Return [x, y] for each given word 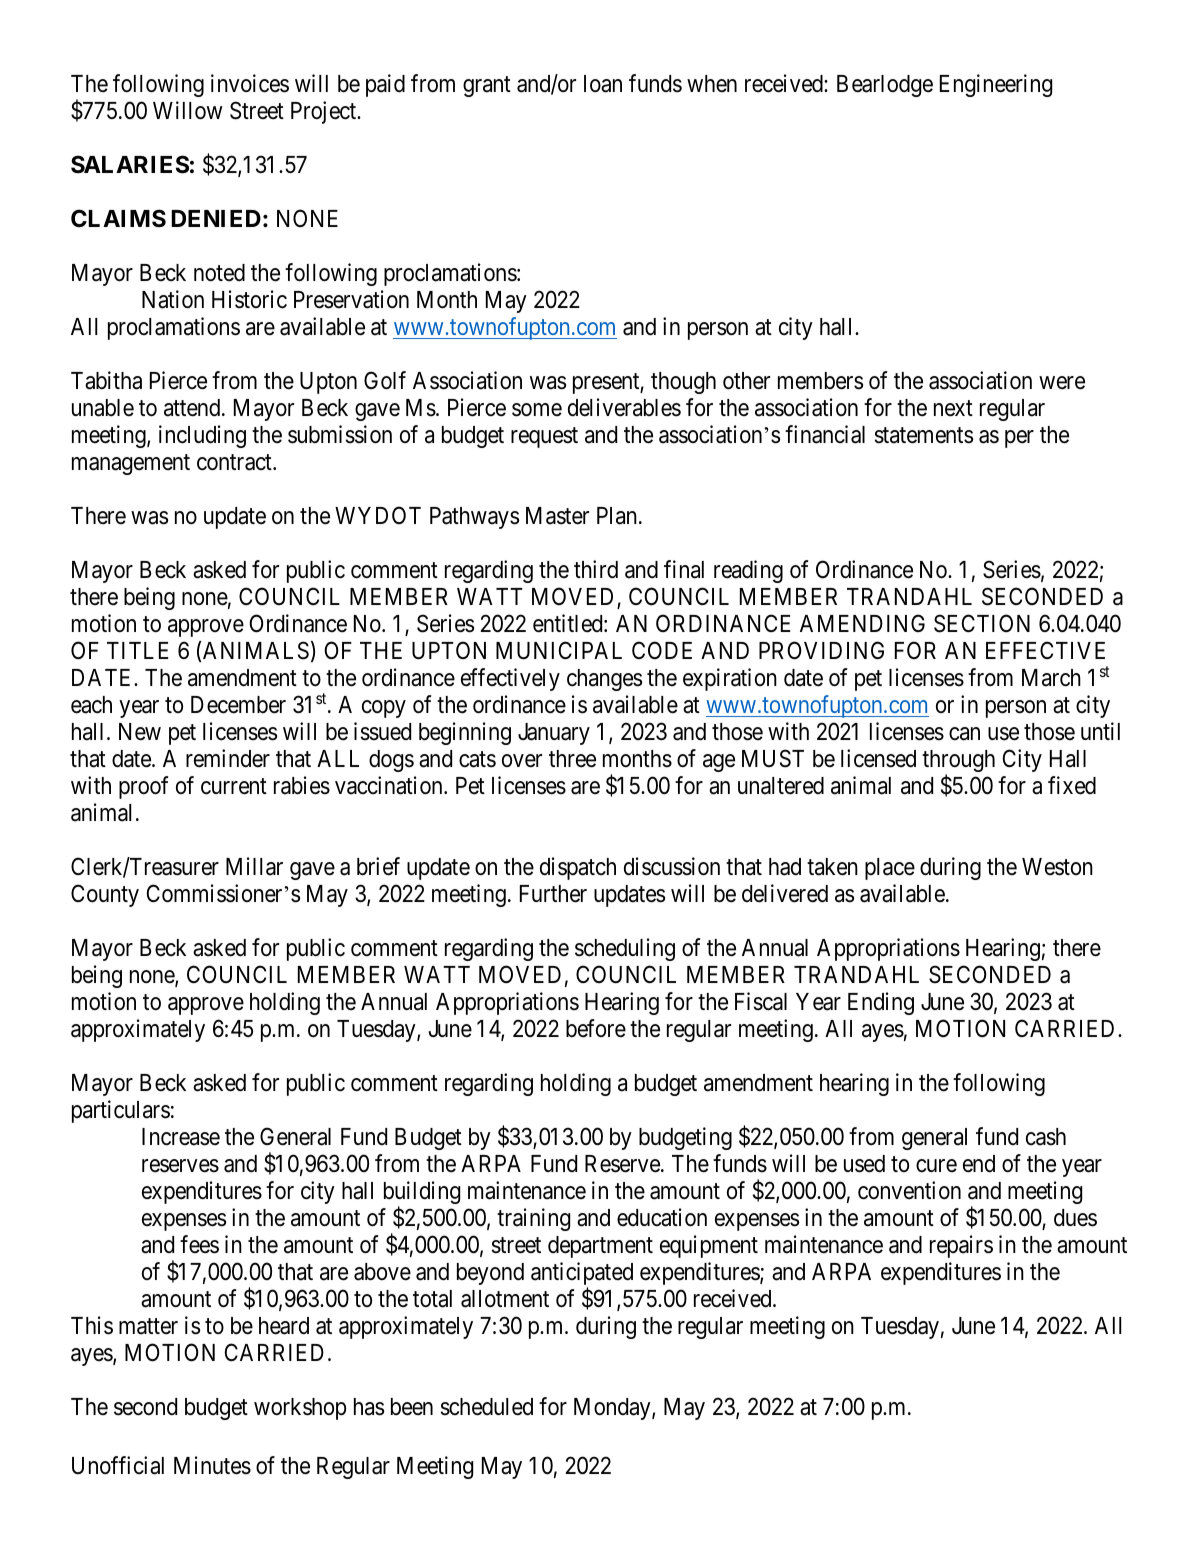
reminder [228, 758]
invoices [250, 83]
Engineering [996, 85]
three [572, 759]
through [958, 762]
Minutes [212, 1465]
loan [603, 84]
